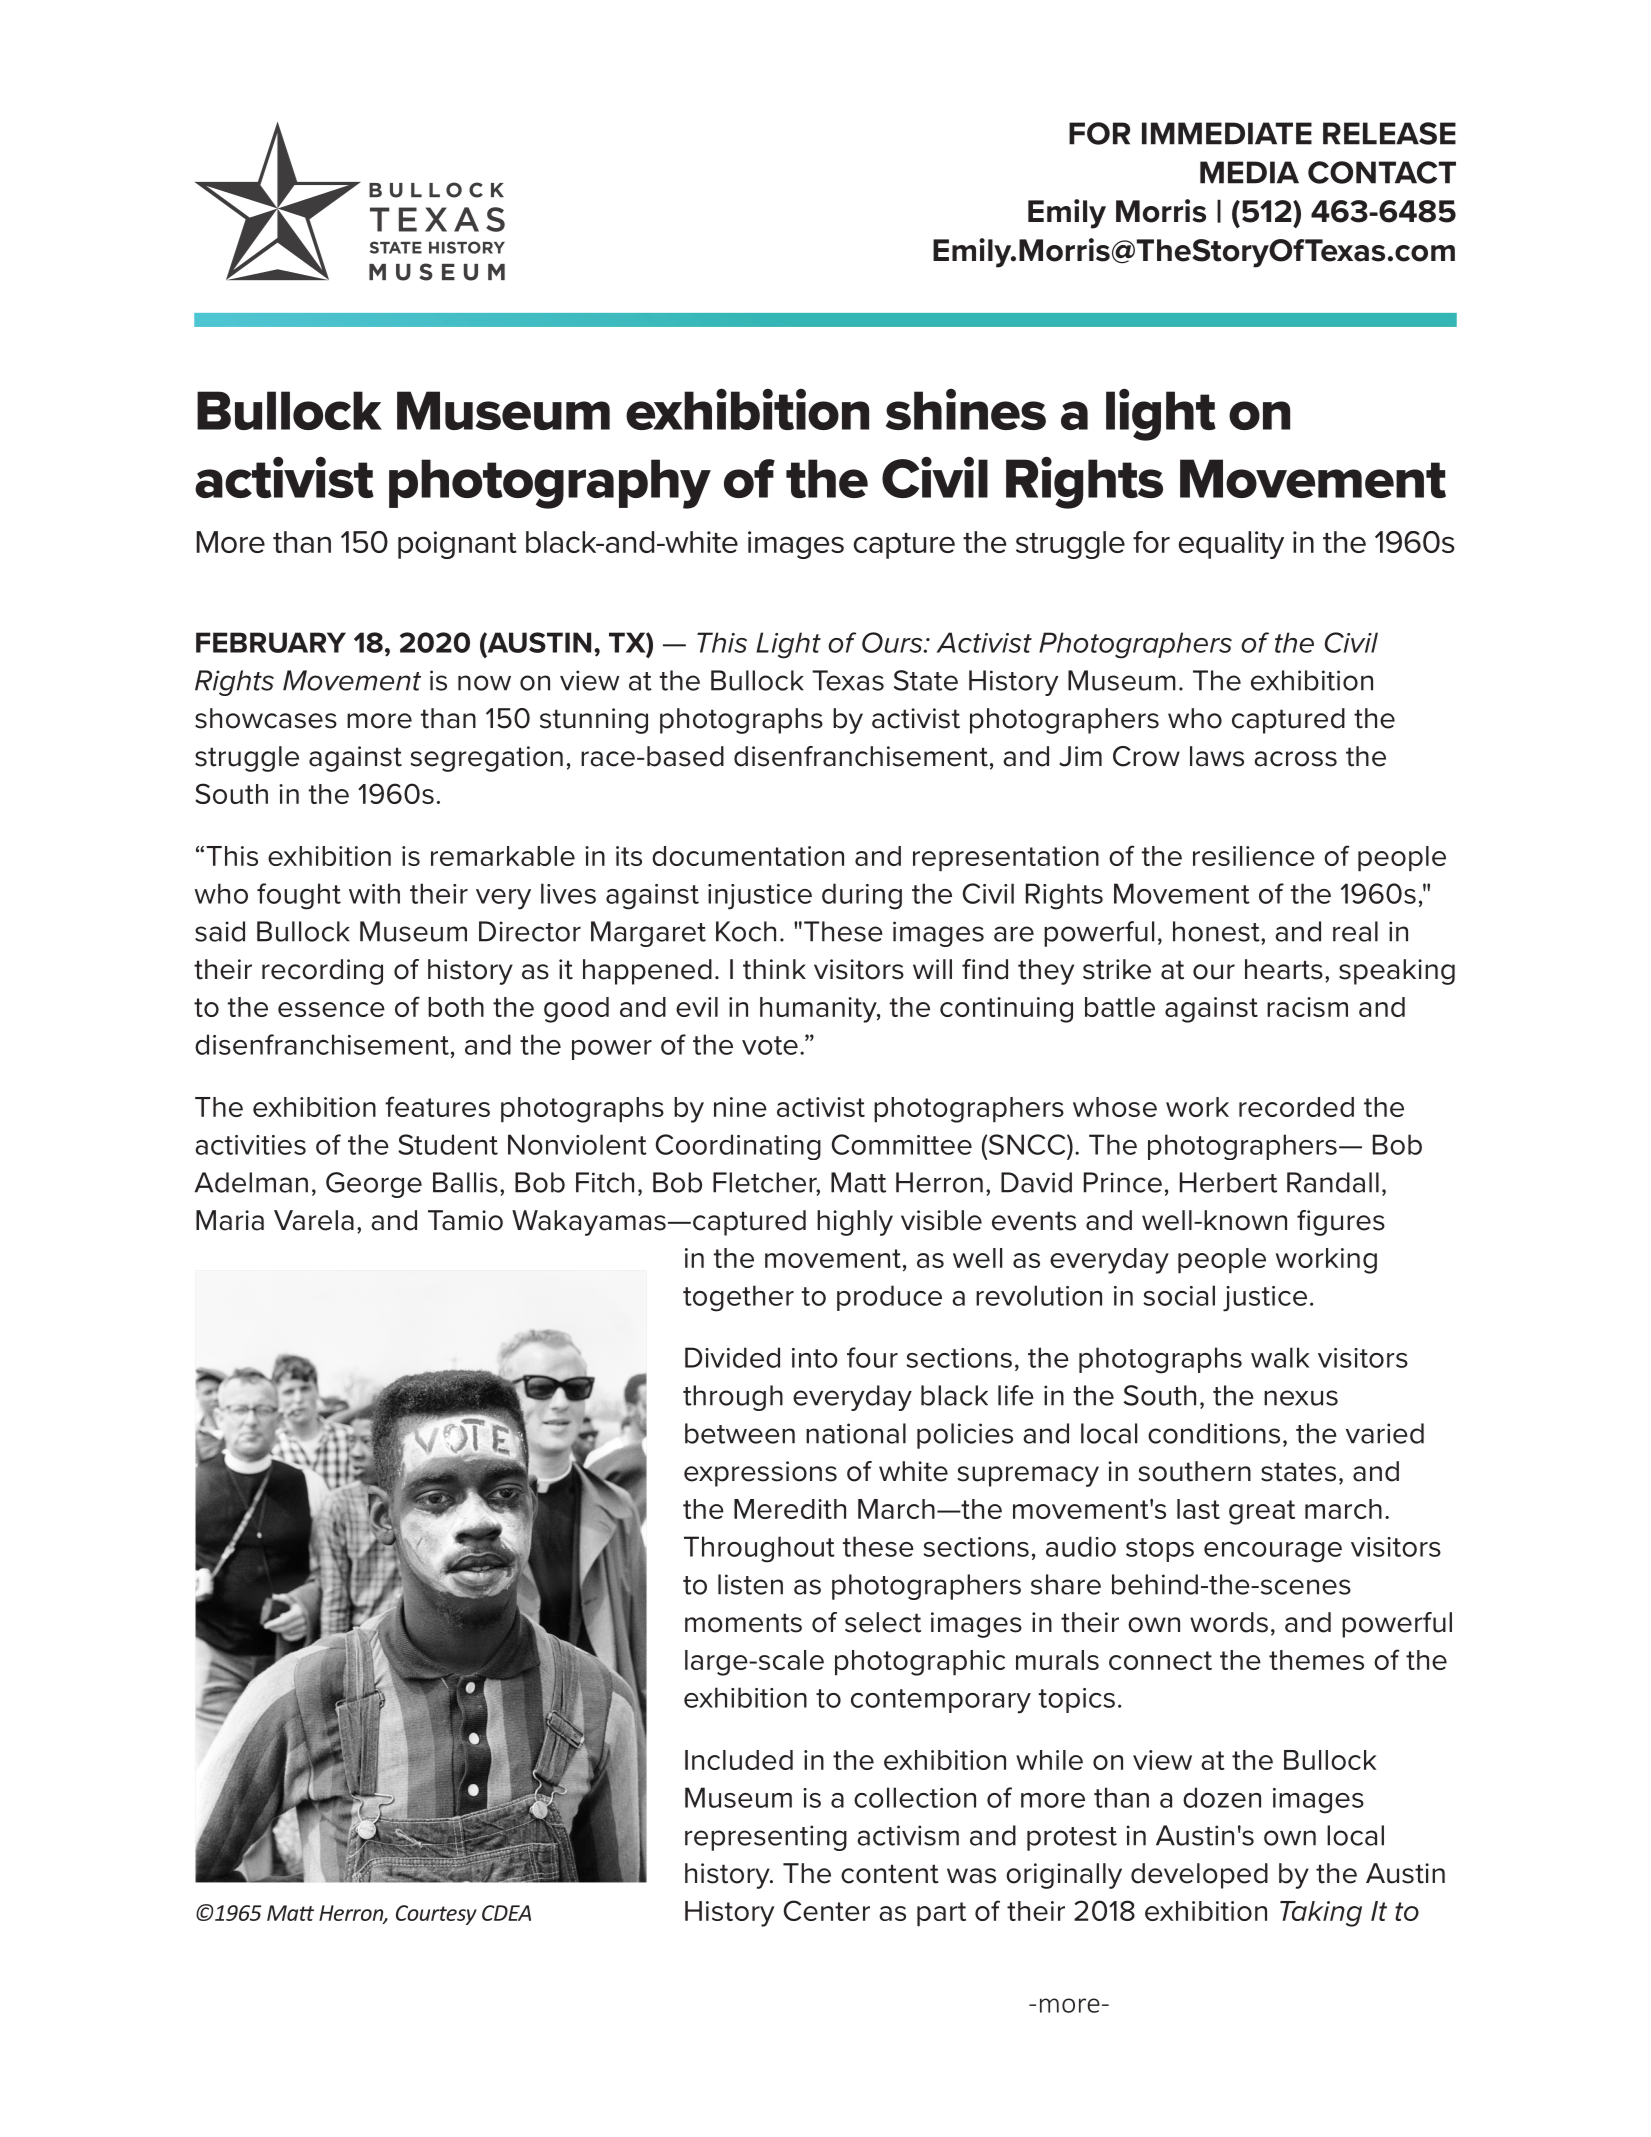 The image size is (1651, 2137). Describe the element at coordinates (766, 1838) in the document. I see `representing` at that location.
